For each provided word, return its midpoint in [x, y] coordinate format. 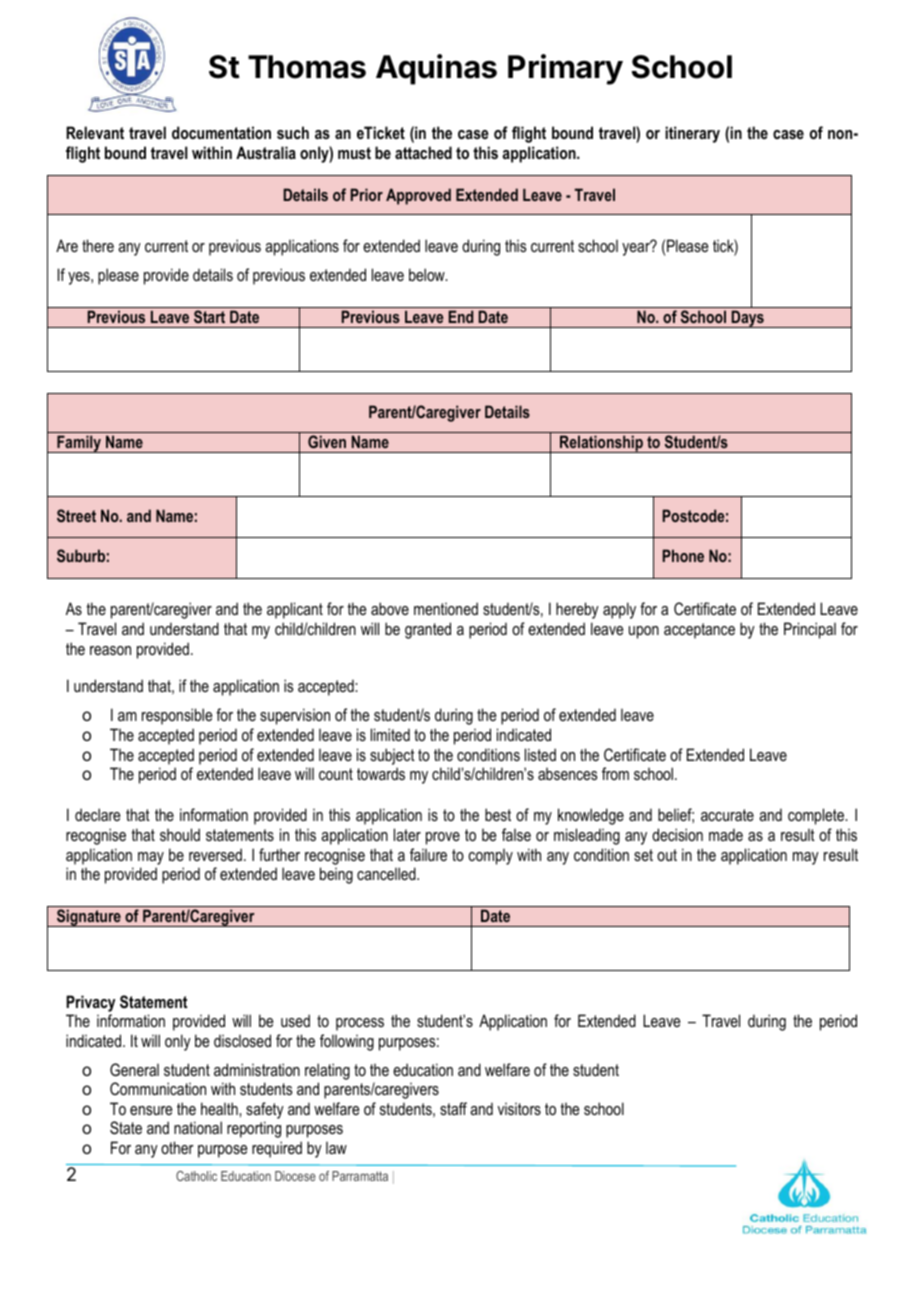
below [428, 274]
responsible [177, 716]
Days [748, 319]
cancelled [387, 873]
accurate [727, 815]
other [177, 1147]
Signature [89, 918]
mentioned [446, 608]
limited [390, 734]
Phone [683, 555]
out [667, 855]
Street [76, 515]
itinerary [692, 134]
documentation [221, 132]
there [98, 245]
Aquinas [436, 69]
